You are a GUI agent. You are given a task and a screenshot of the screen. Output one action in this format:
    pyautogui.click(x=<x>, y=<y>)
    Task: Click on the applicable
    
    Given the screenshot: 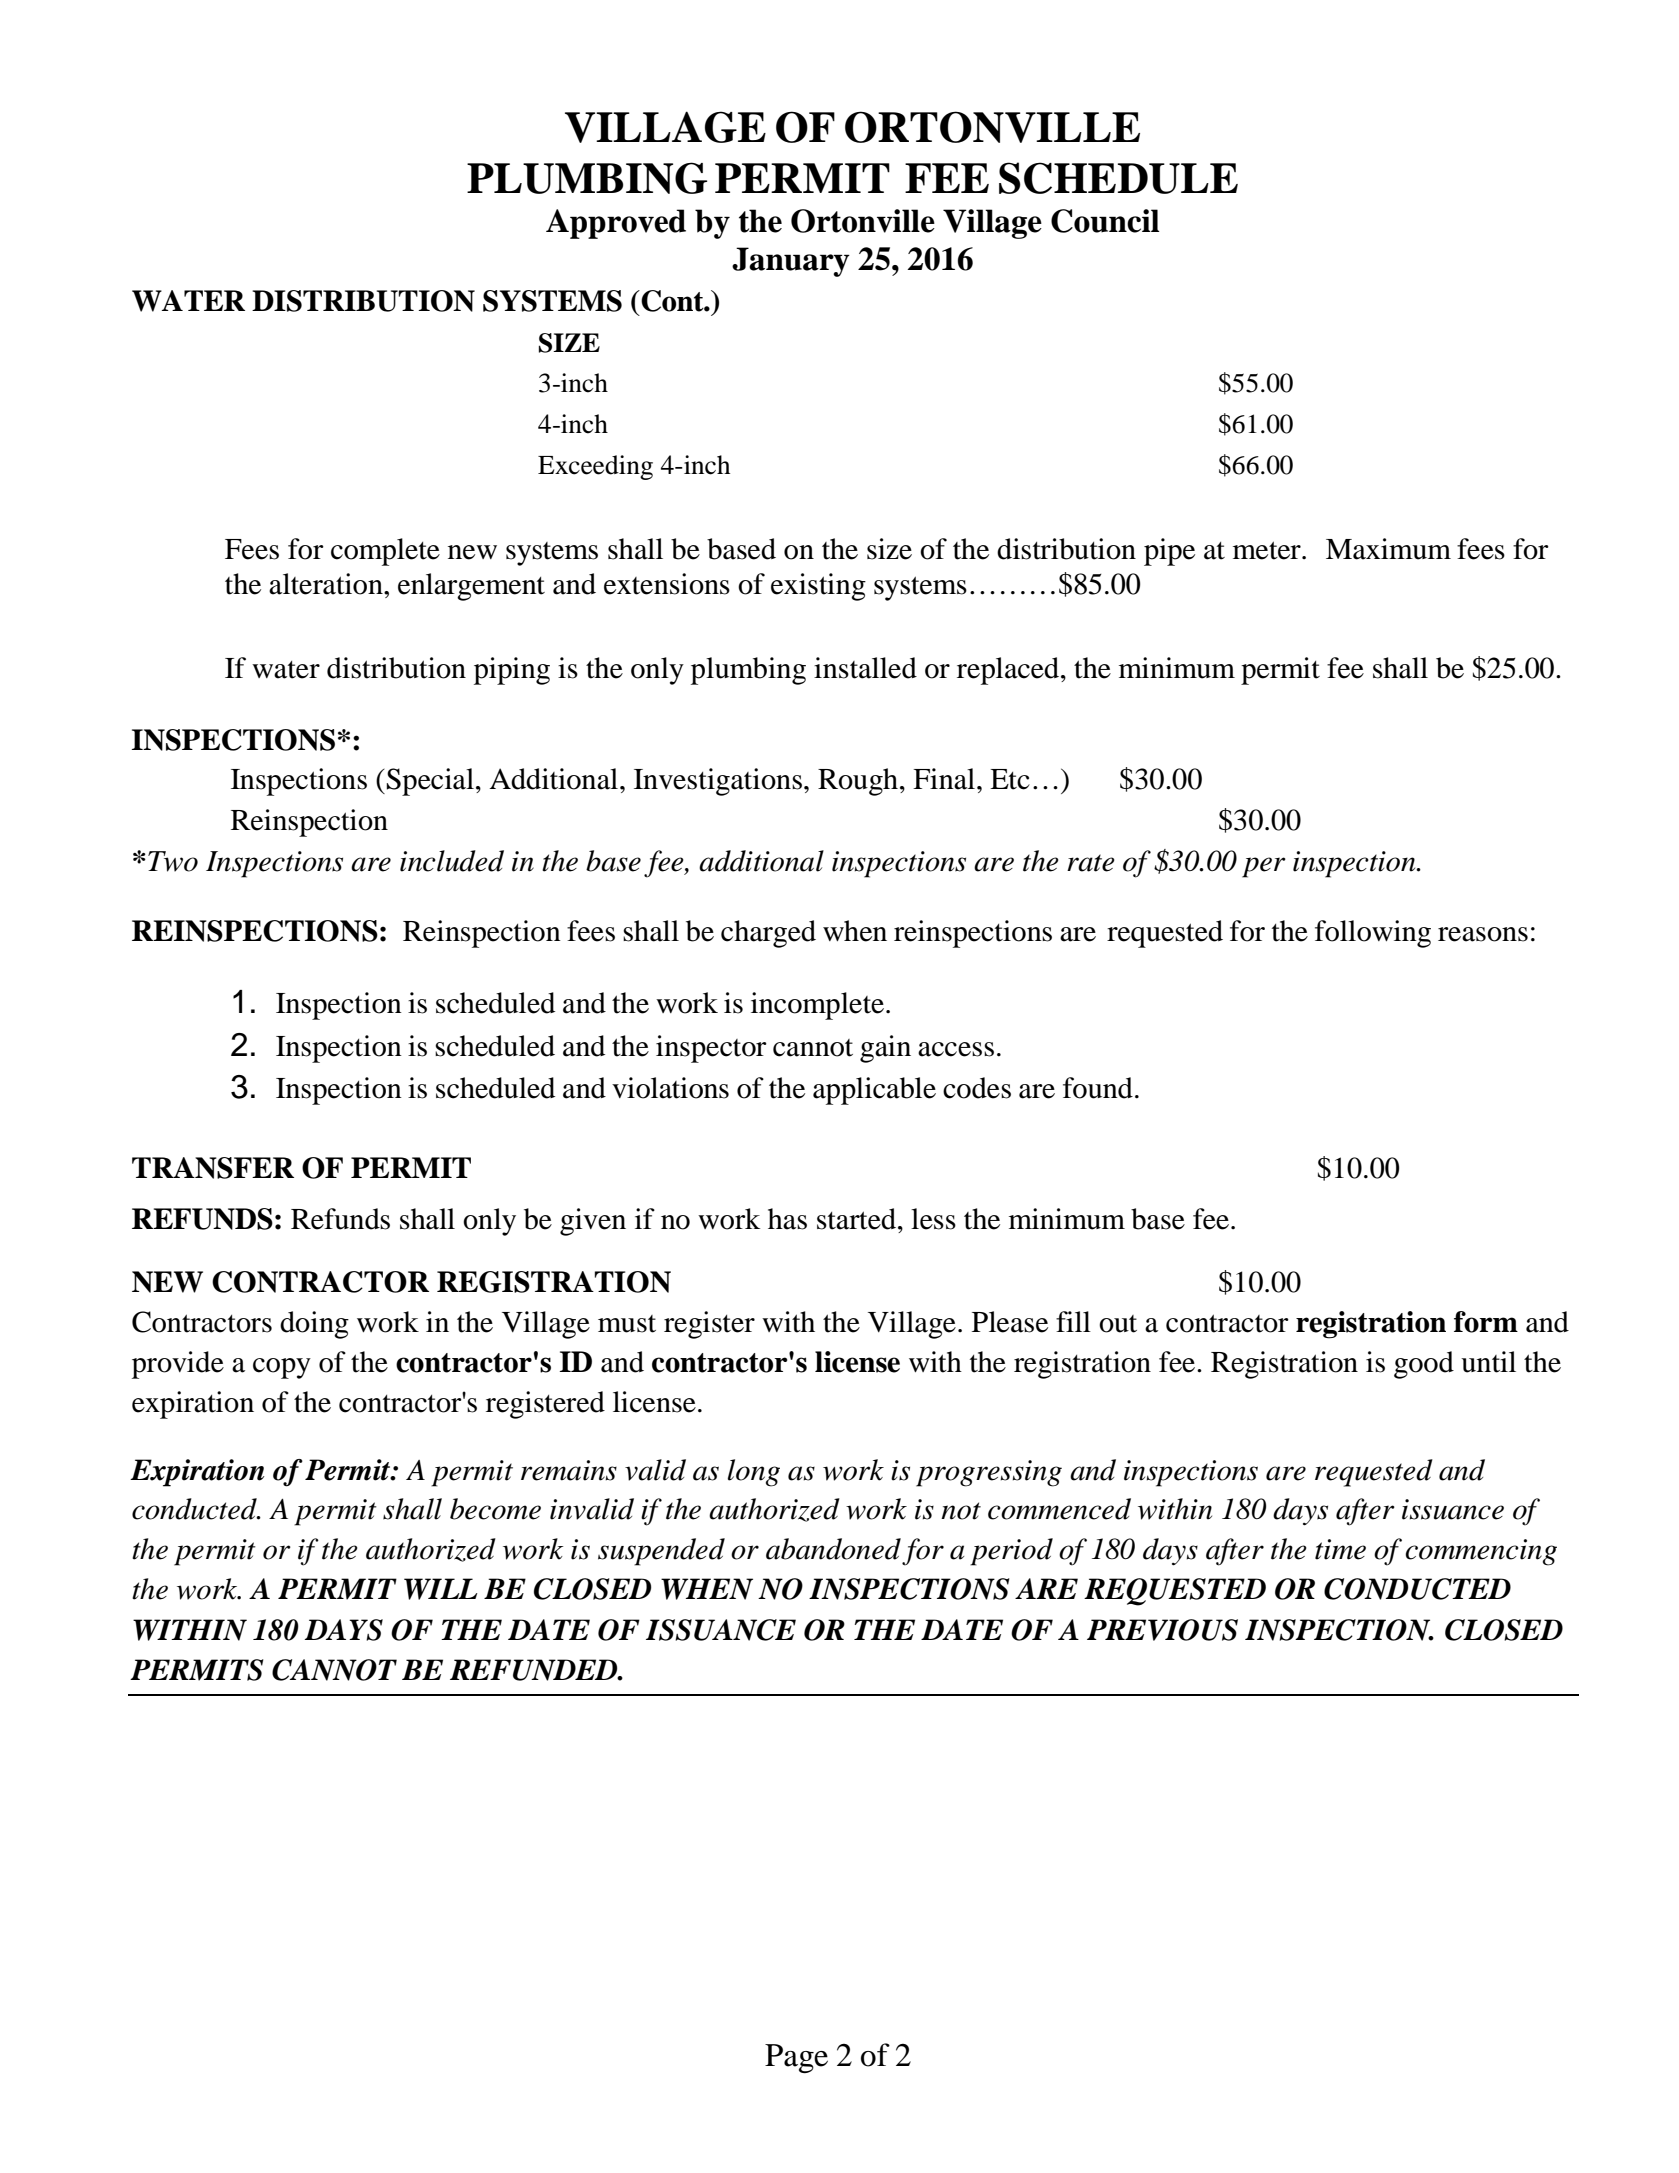 What is the action you would take?
    pyautogui.click(x=874, y=1091)
